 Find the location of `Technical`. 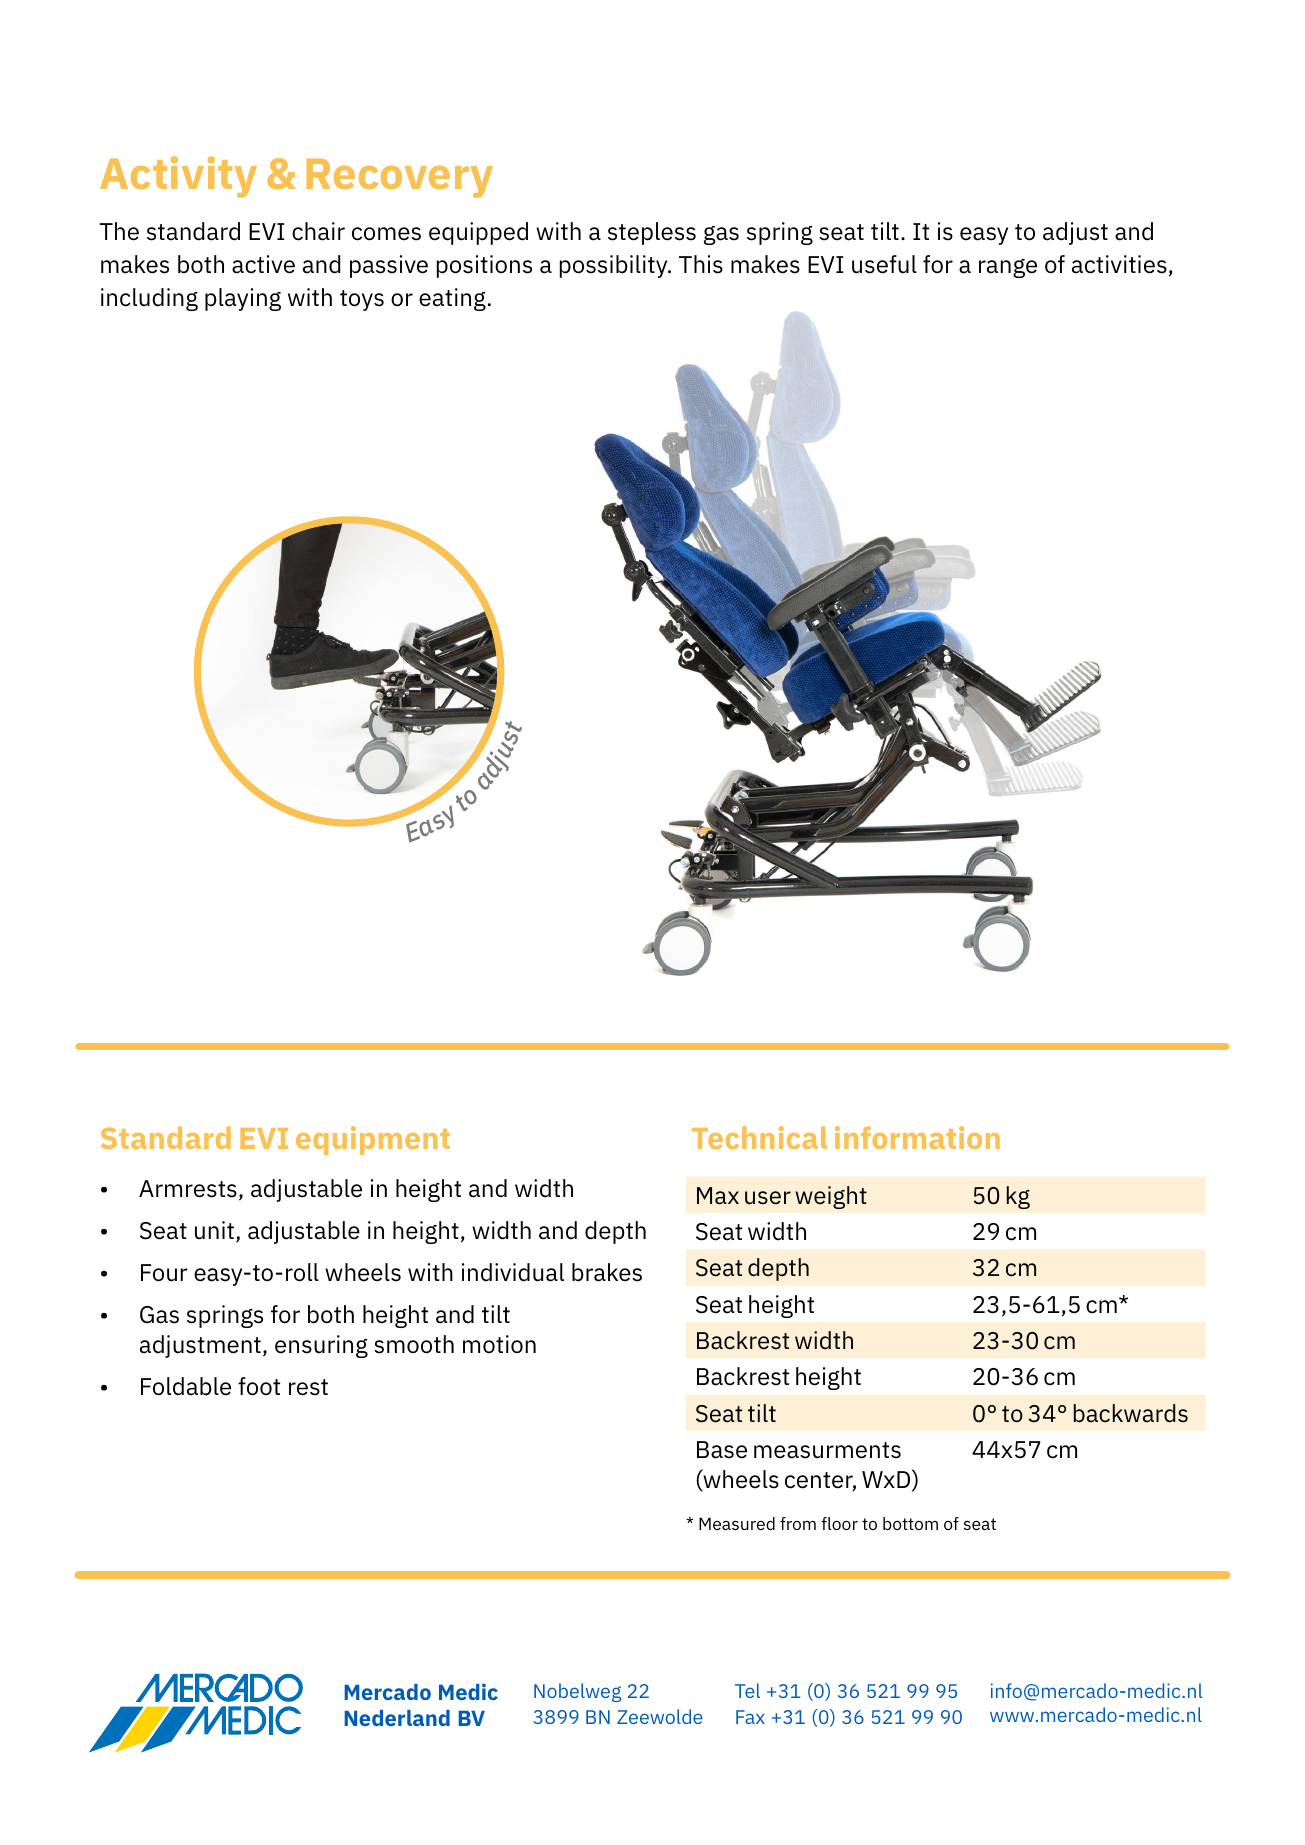

Technical is located at coordinates (759, 1137).
